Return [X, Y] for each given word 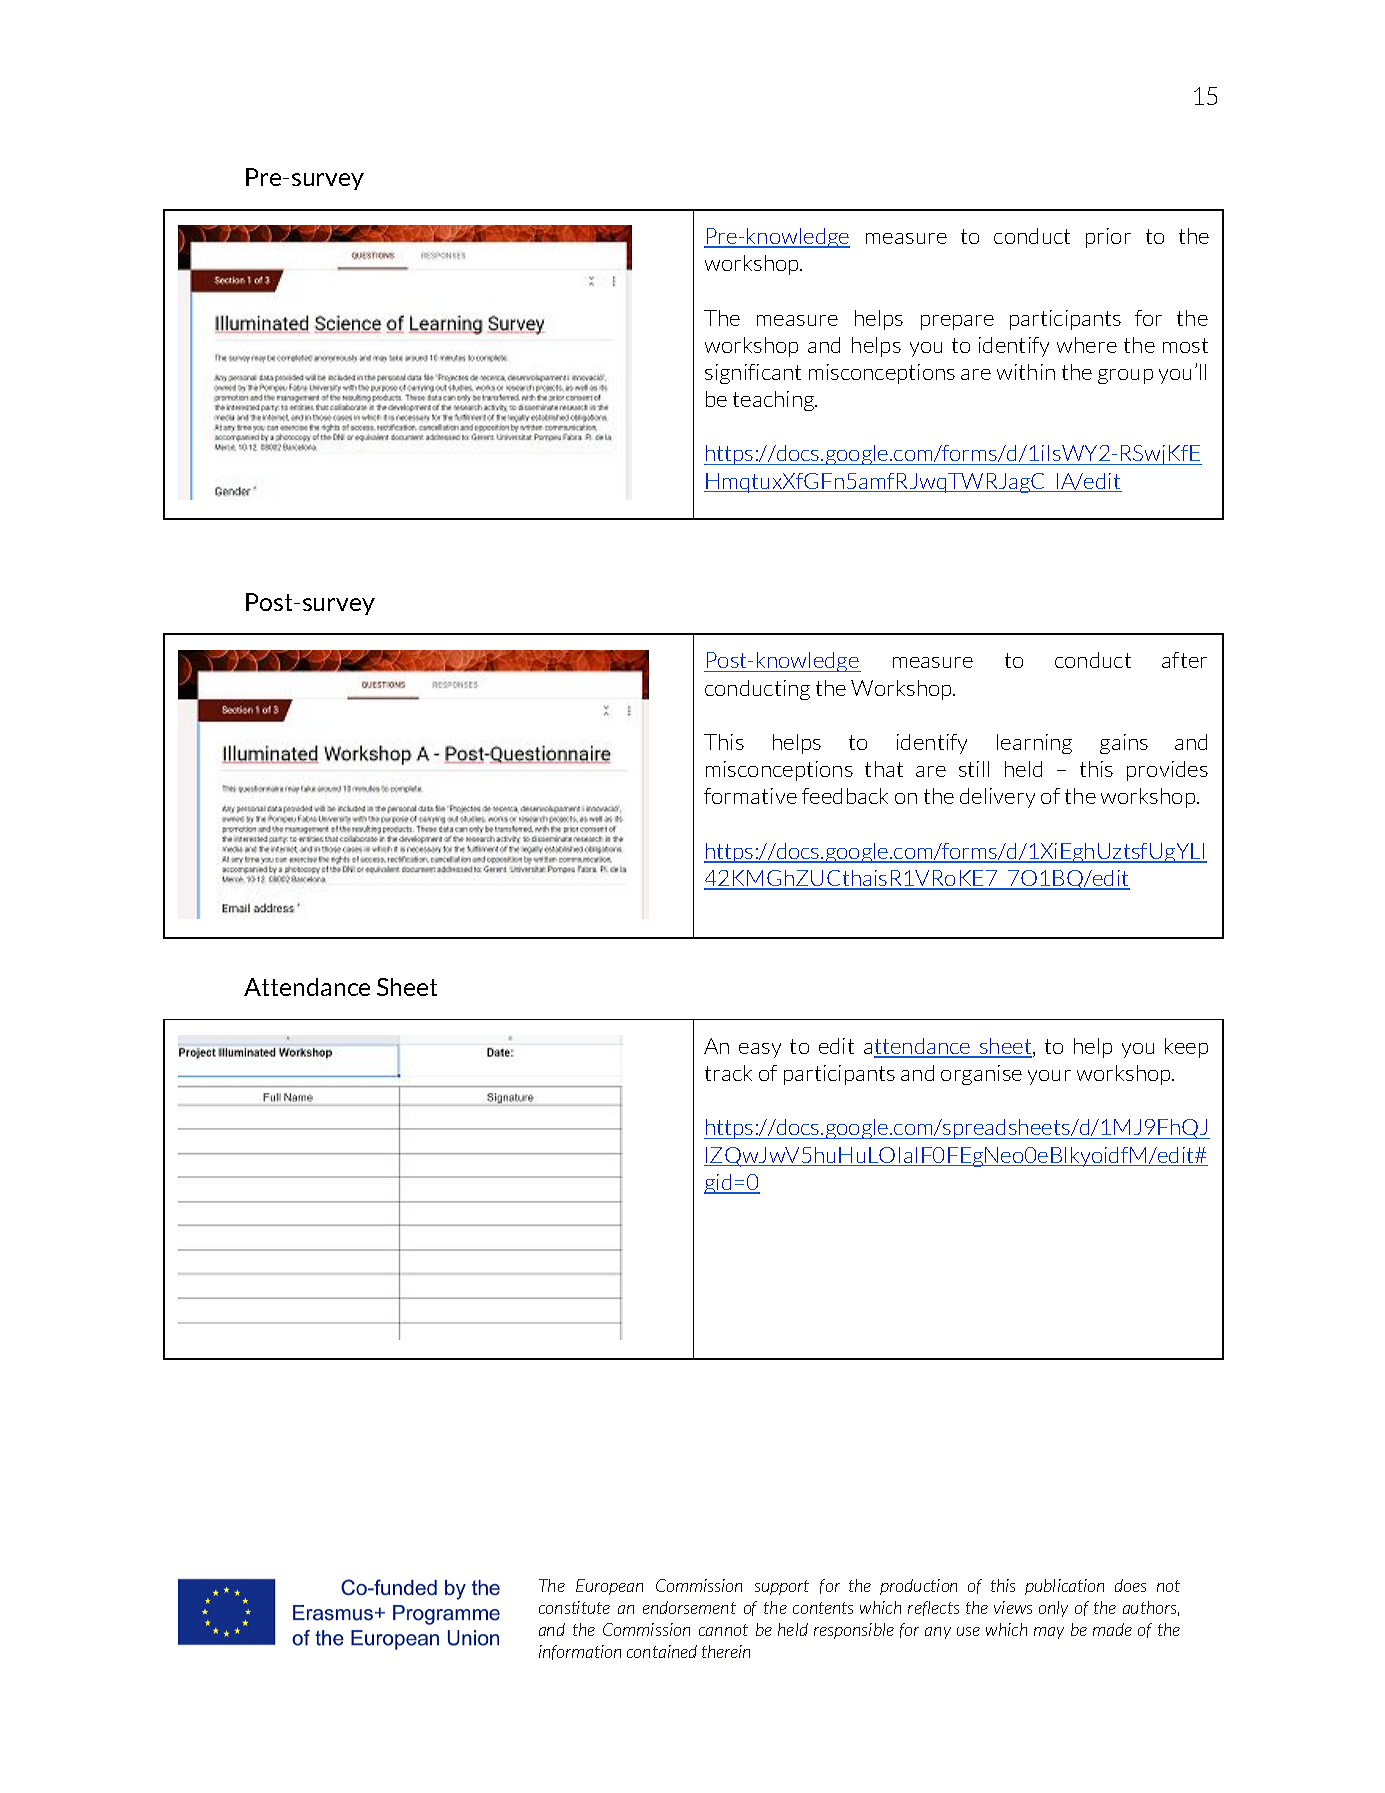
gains [1124, 744]
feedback [845, 796]
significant [753, 374]
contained [662, 1651]
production [918, 1587]
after [1184, 660]
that [884, 769]
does [1130, 1585]
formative [750, 796]
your [1049, 1077]
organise [981, 1075]
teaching [775, 401]
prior [1108, 238]
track [728, 1073]
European [609, 1587]
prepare [957, 322]
